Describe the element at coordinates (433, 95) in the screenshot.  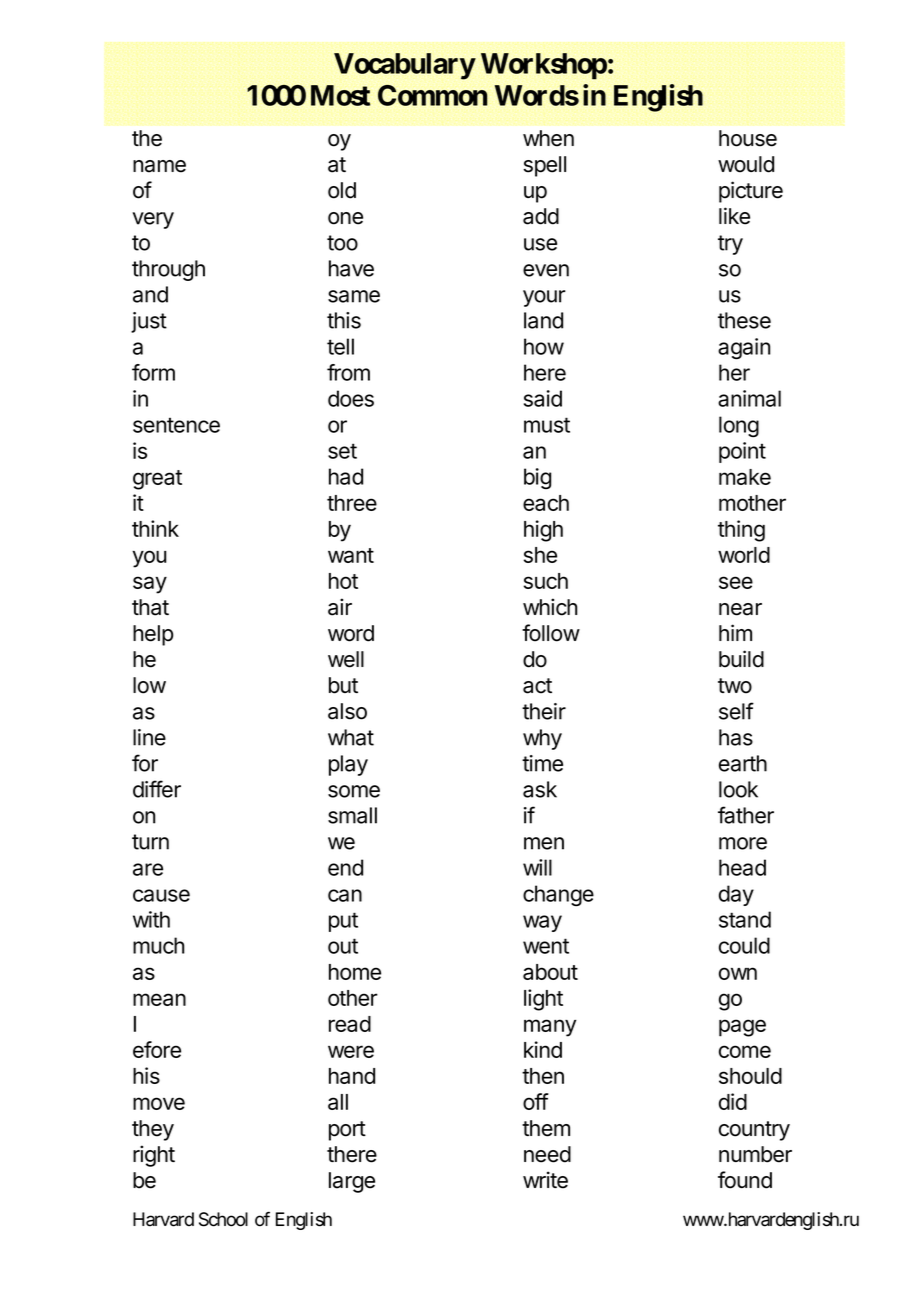
I see `Common` at that location.
